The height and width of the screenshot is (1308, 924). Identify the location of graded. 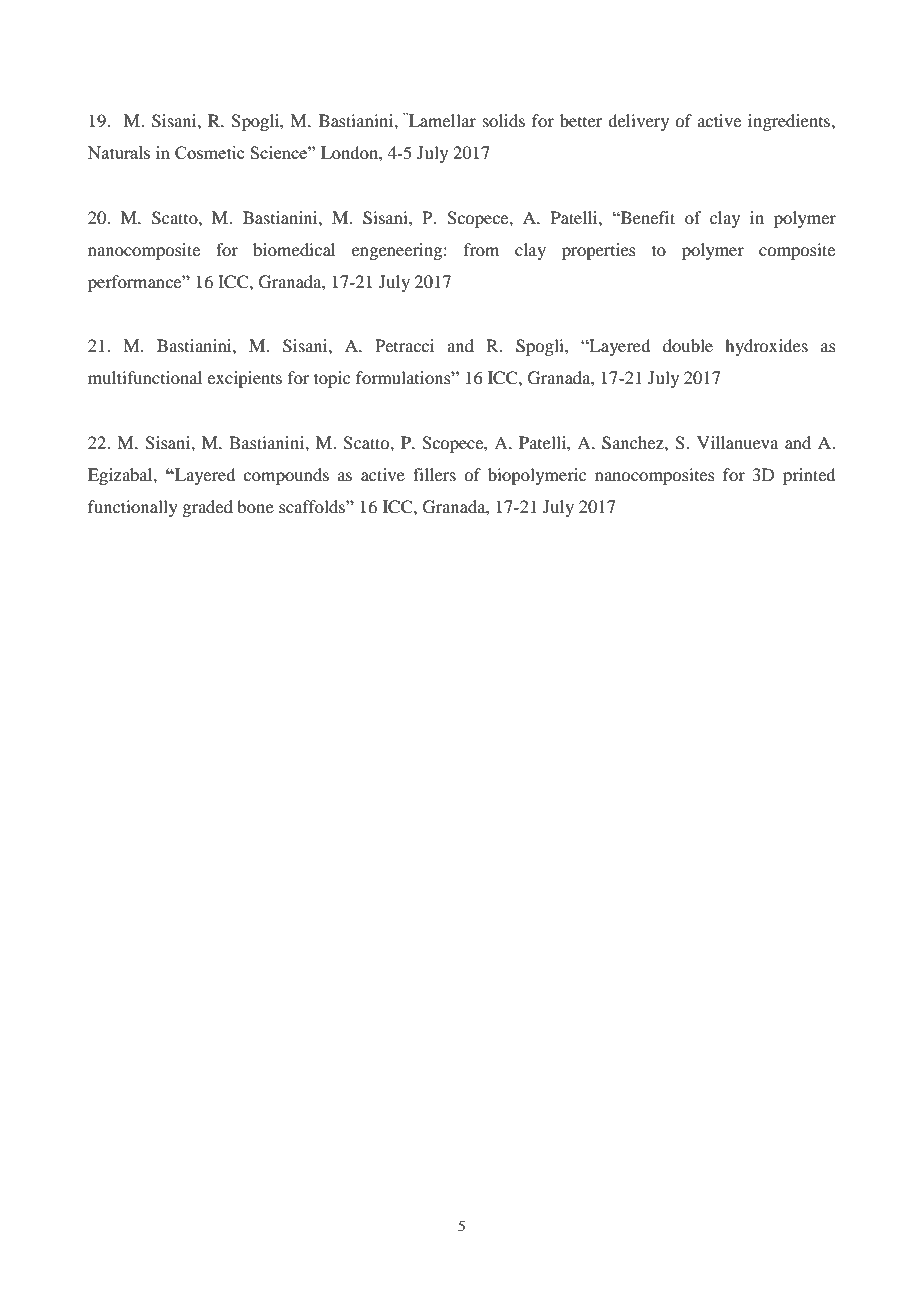
(207, 508).
